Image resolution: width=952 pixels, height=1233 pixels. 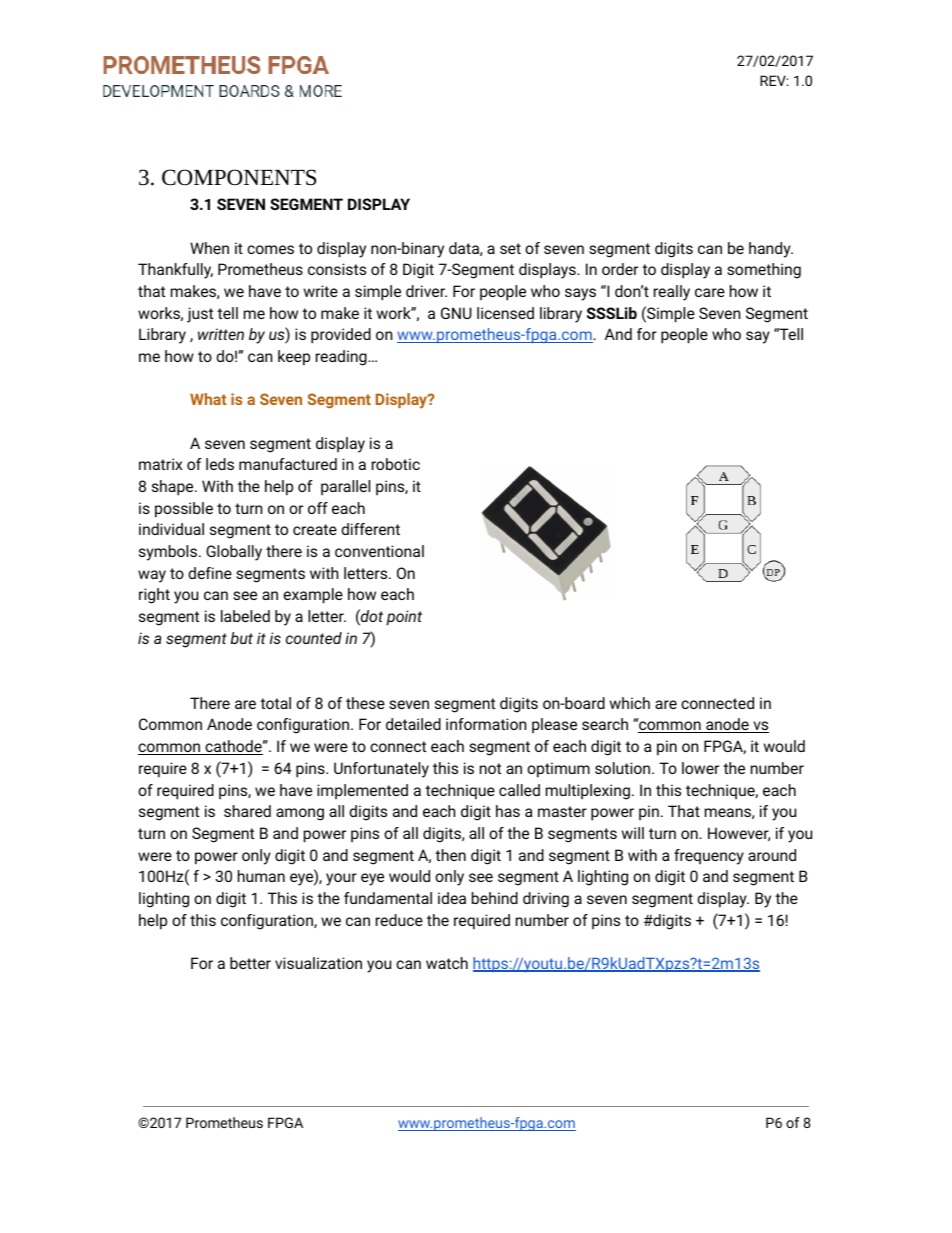 What do you see at coordinates (250, 963) in the screenshot?
I see `better` at bounding box center [250, 963].
